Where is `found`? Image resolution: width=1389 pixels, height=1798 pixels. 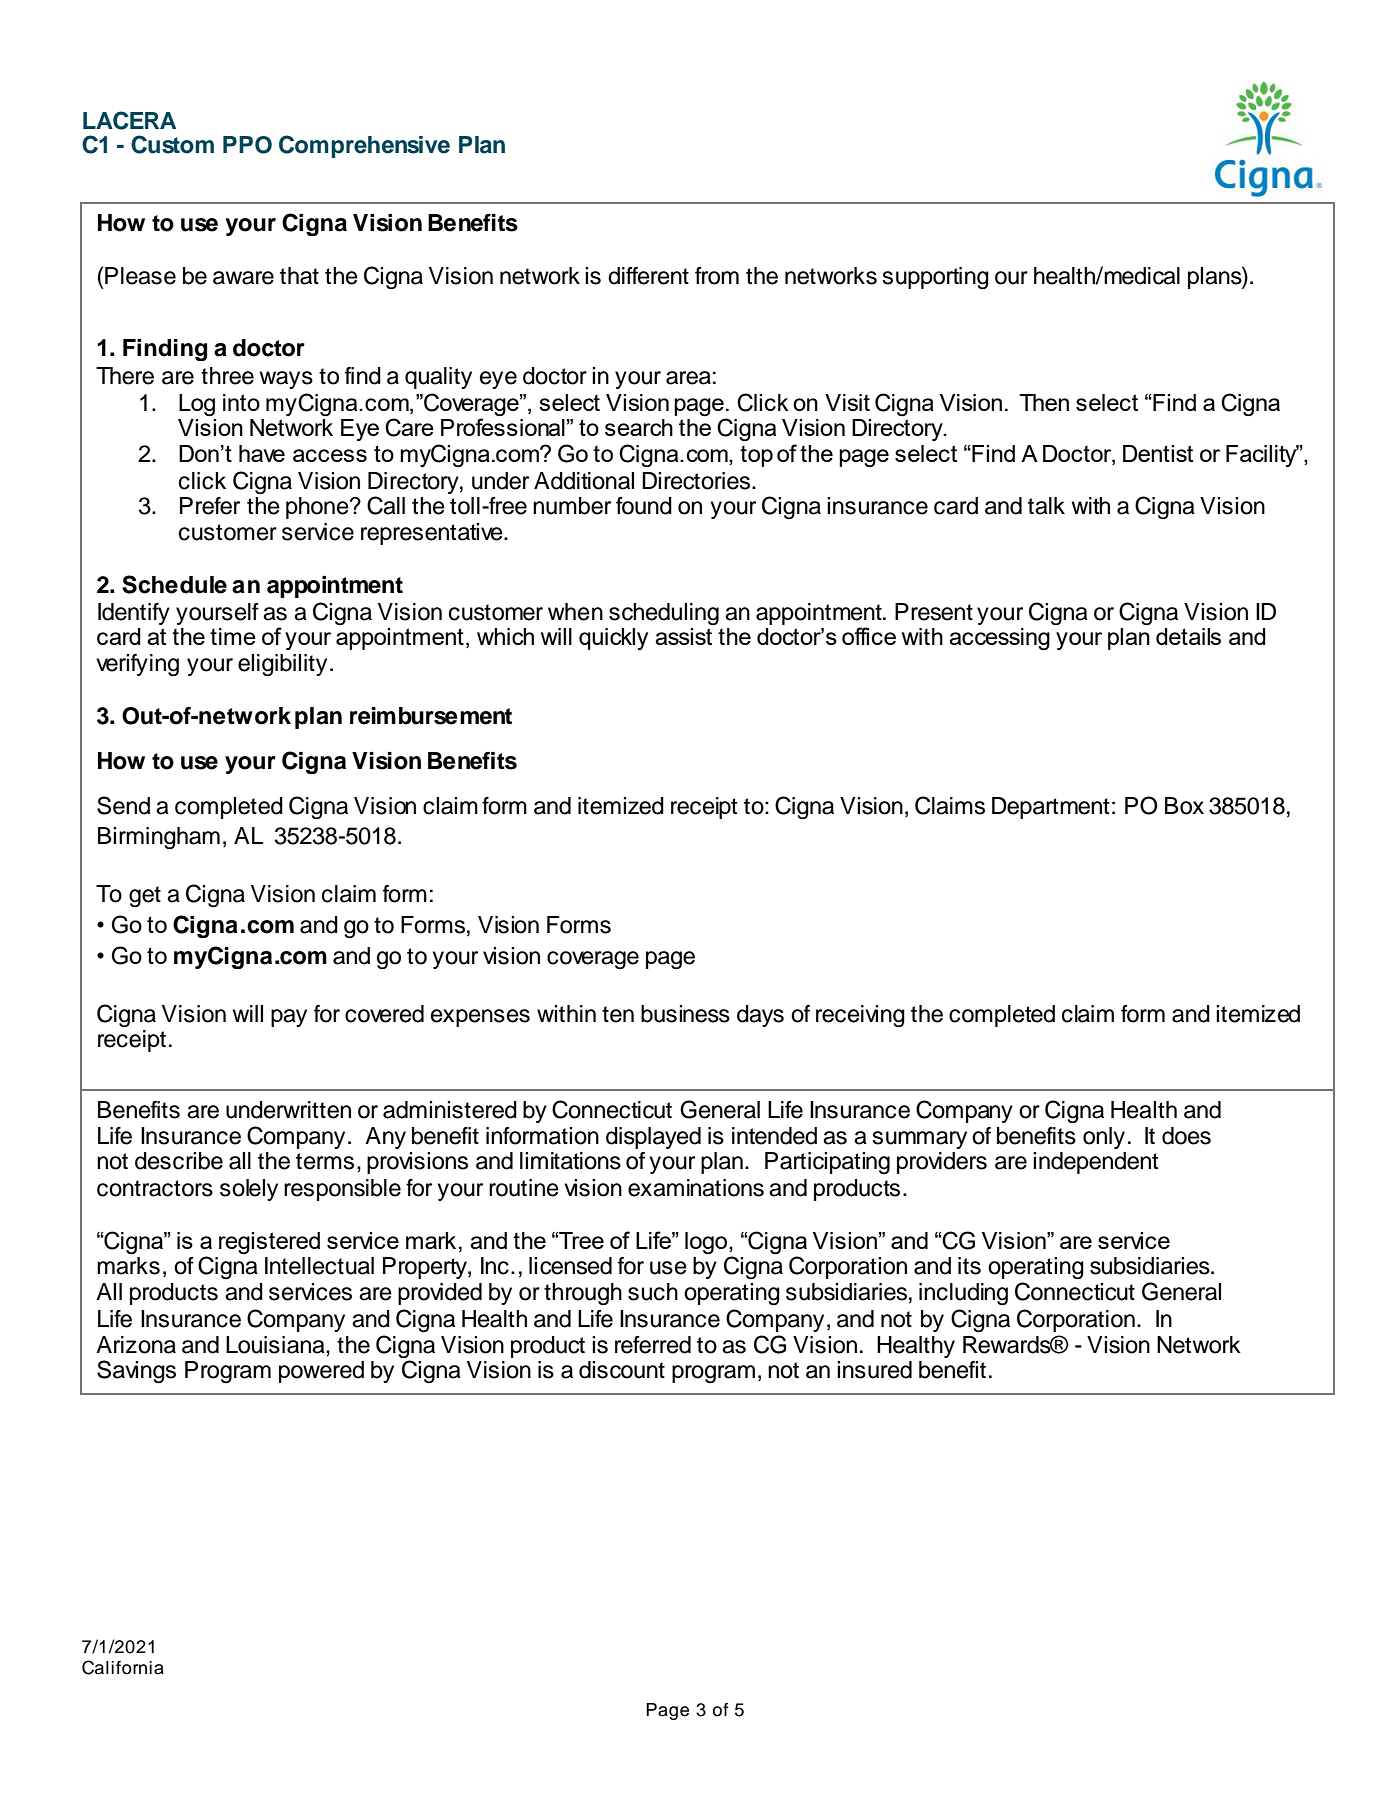 found is located at coordinates (644, 506).
